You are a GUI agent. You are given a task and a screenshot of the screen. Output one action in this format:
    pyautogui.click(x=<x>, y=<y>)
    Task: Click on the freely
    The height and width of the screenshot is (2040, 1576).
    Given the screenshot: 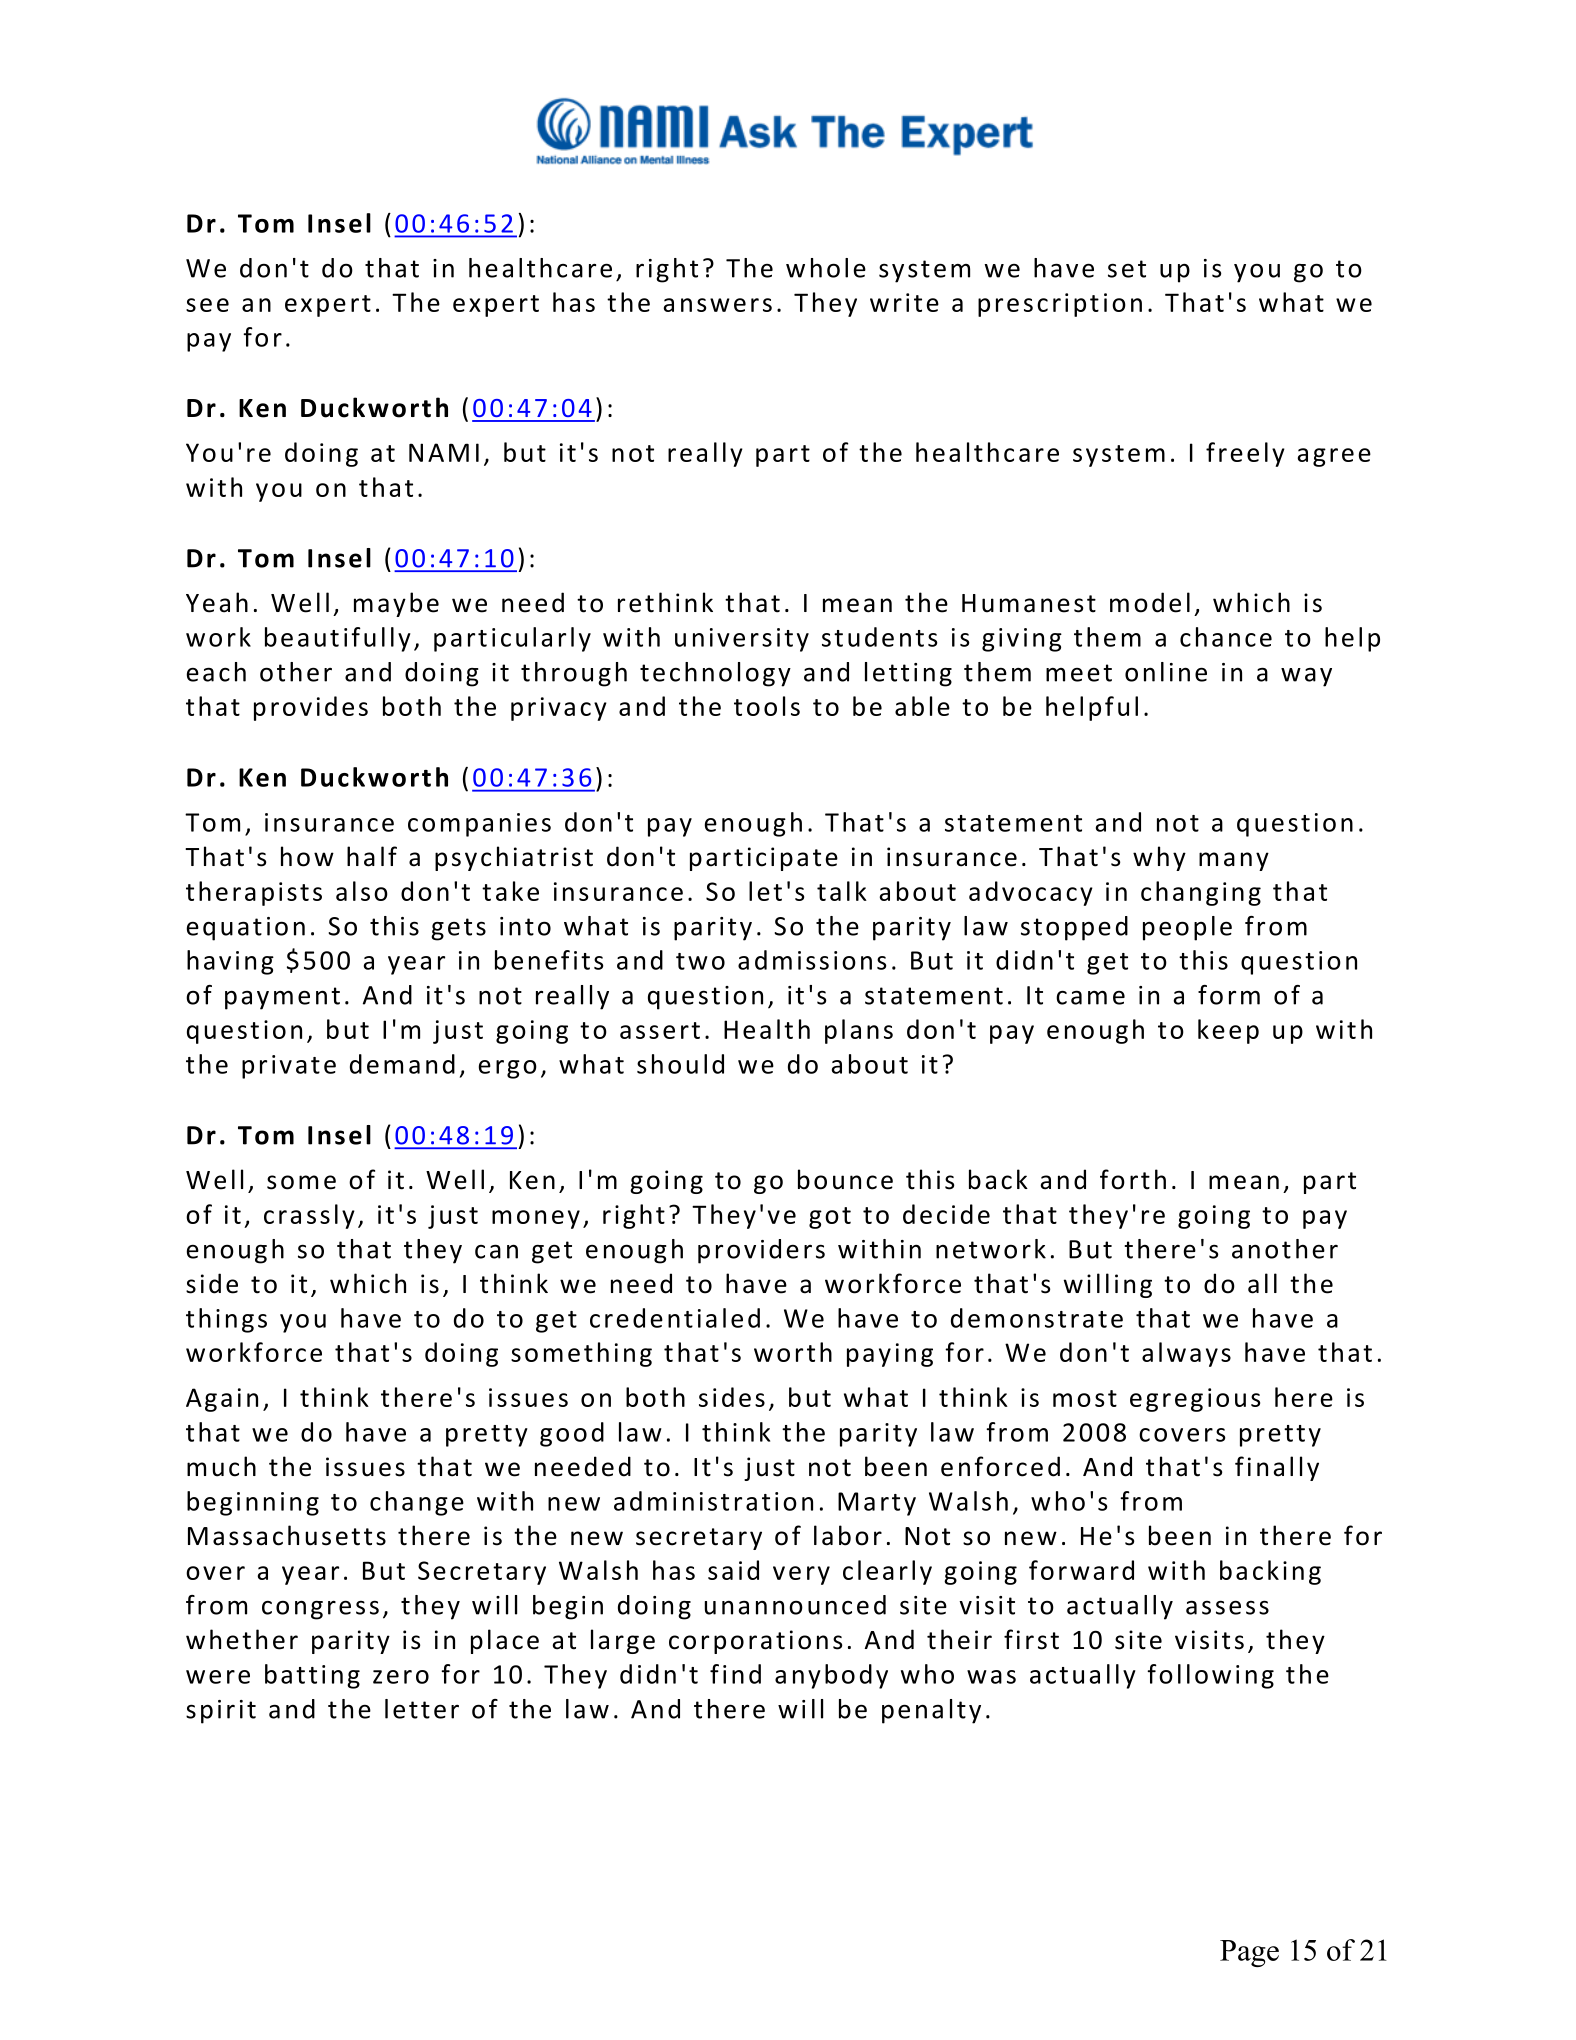 What is the action you would take?
    pyautogui.click(x=1245, y=454)
